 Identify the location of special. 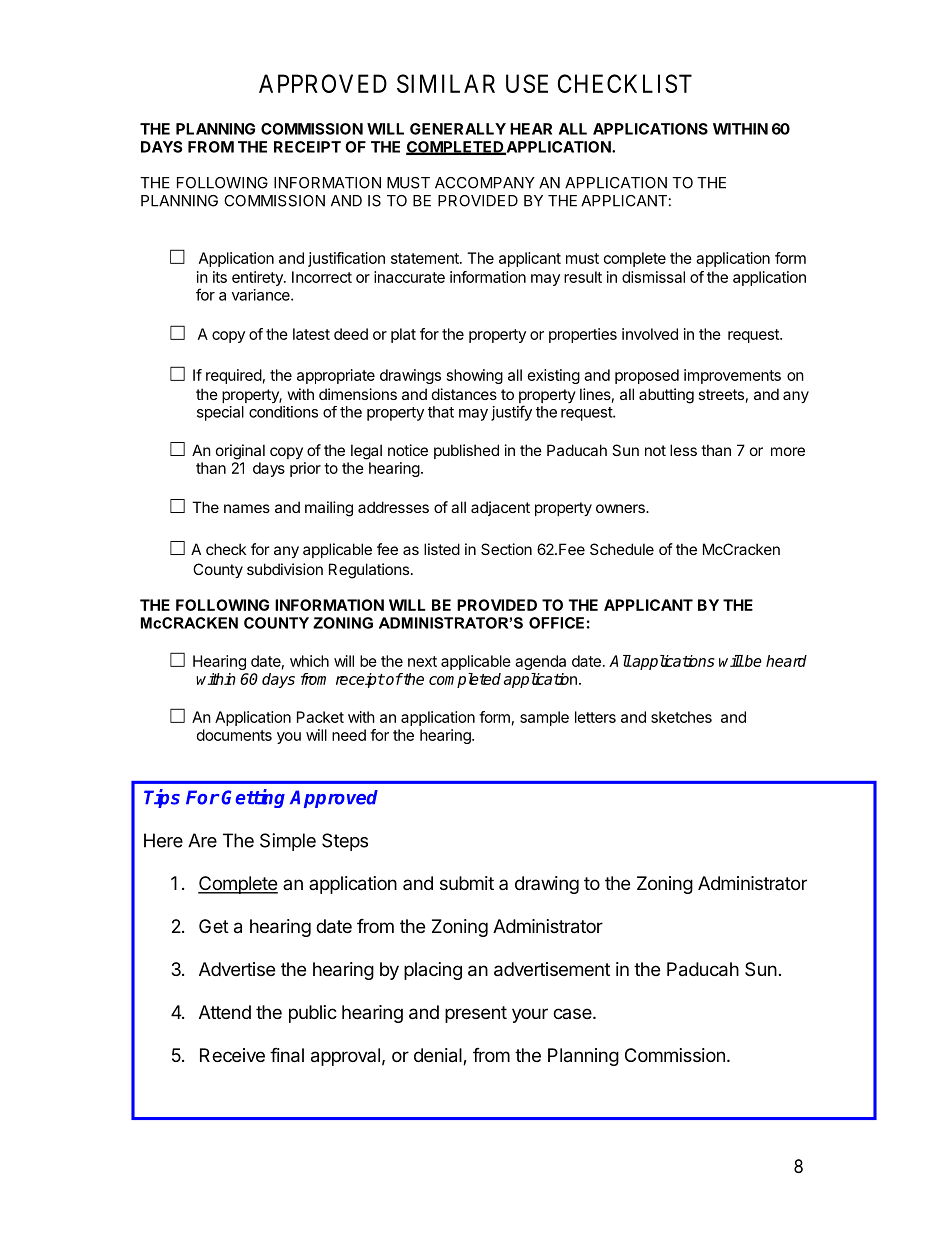
(220, 413).
